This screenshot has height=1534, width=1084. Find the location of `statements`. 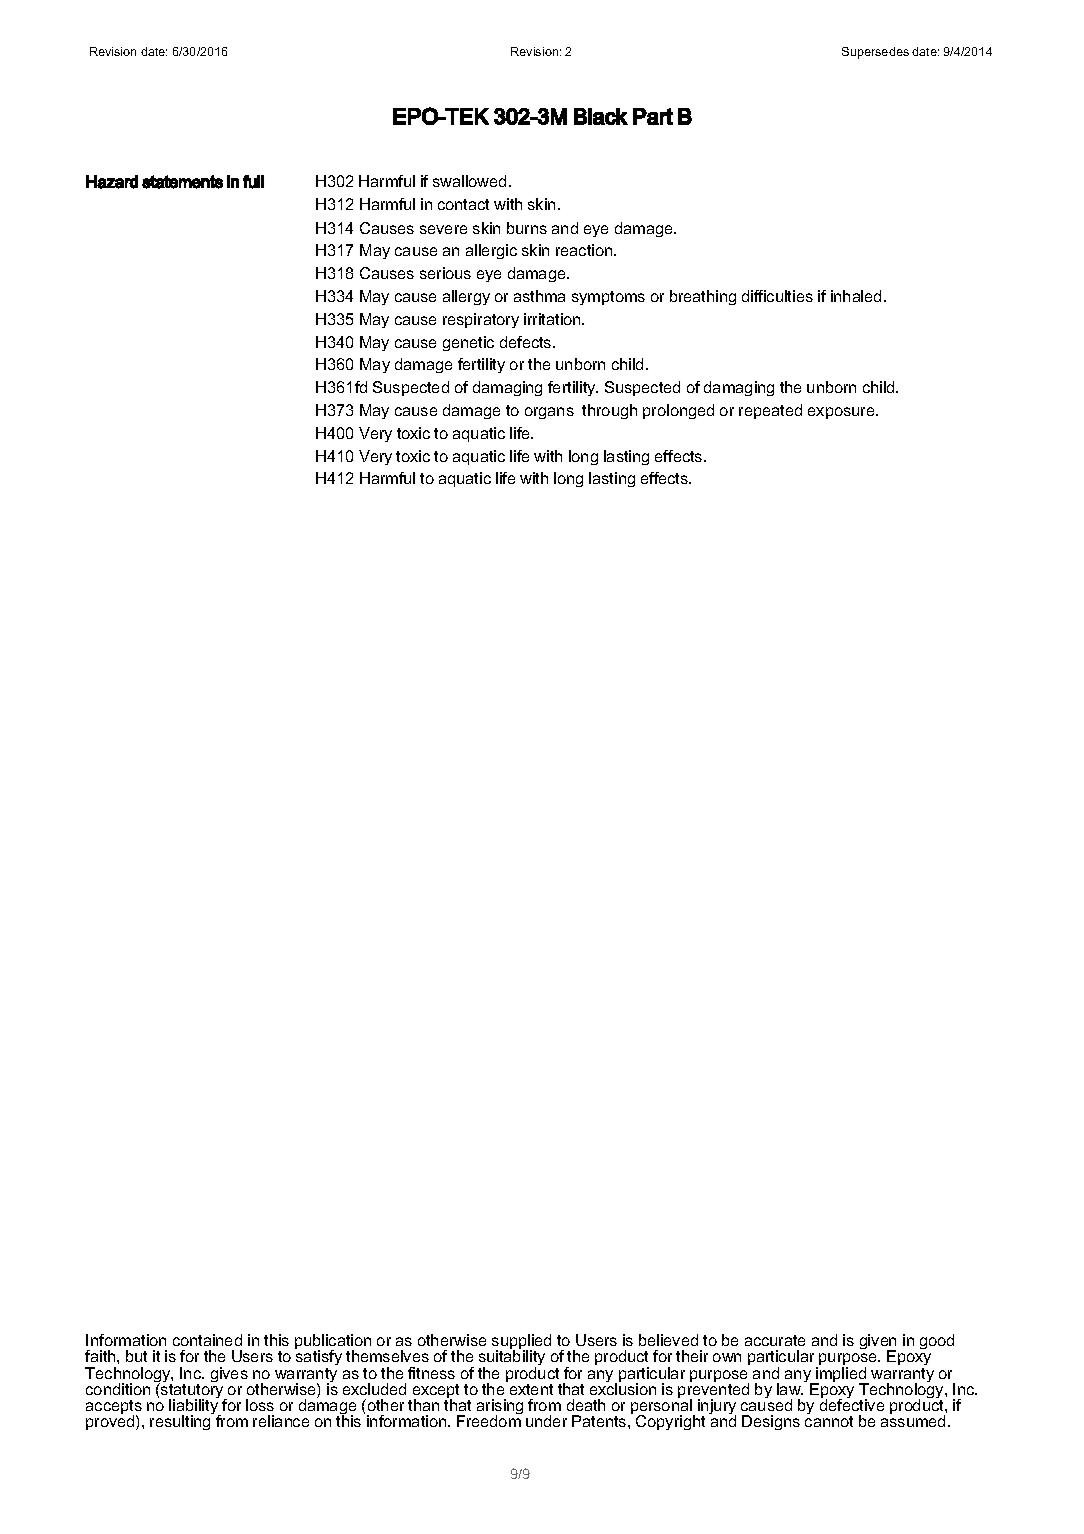

statements is located at coordinates (182, 182).
